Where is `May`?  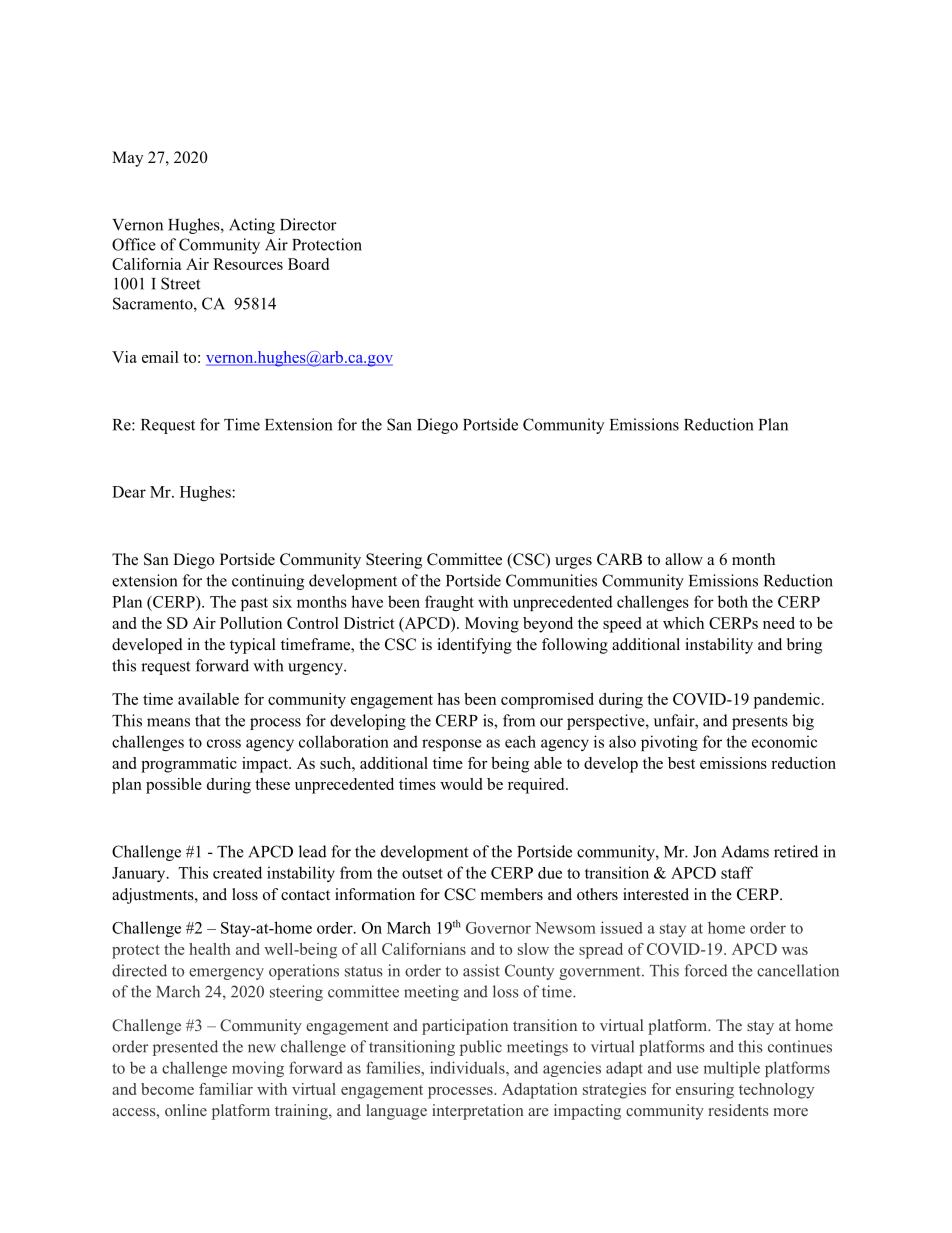
May is located at coordinates (127, 159).
